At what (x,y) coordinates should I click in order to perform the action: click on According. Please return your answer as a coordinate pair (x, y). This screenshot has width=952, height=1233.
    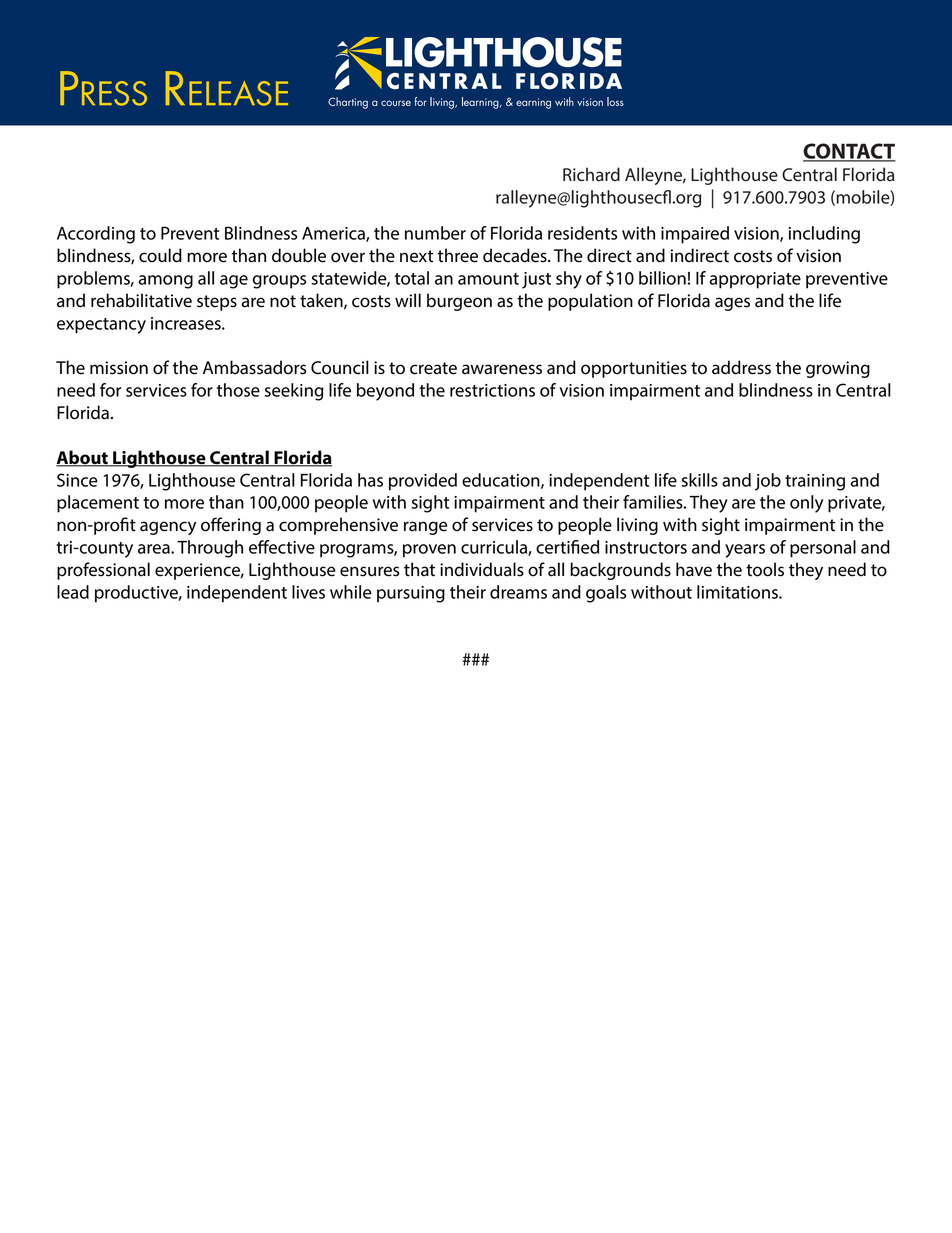
    Looking at the image, I should click on (96, 235).
